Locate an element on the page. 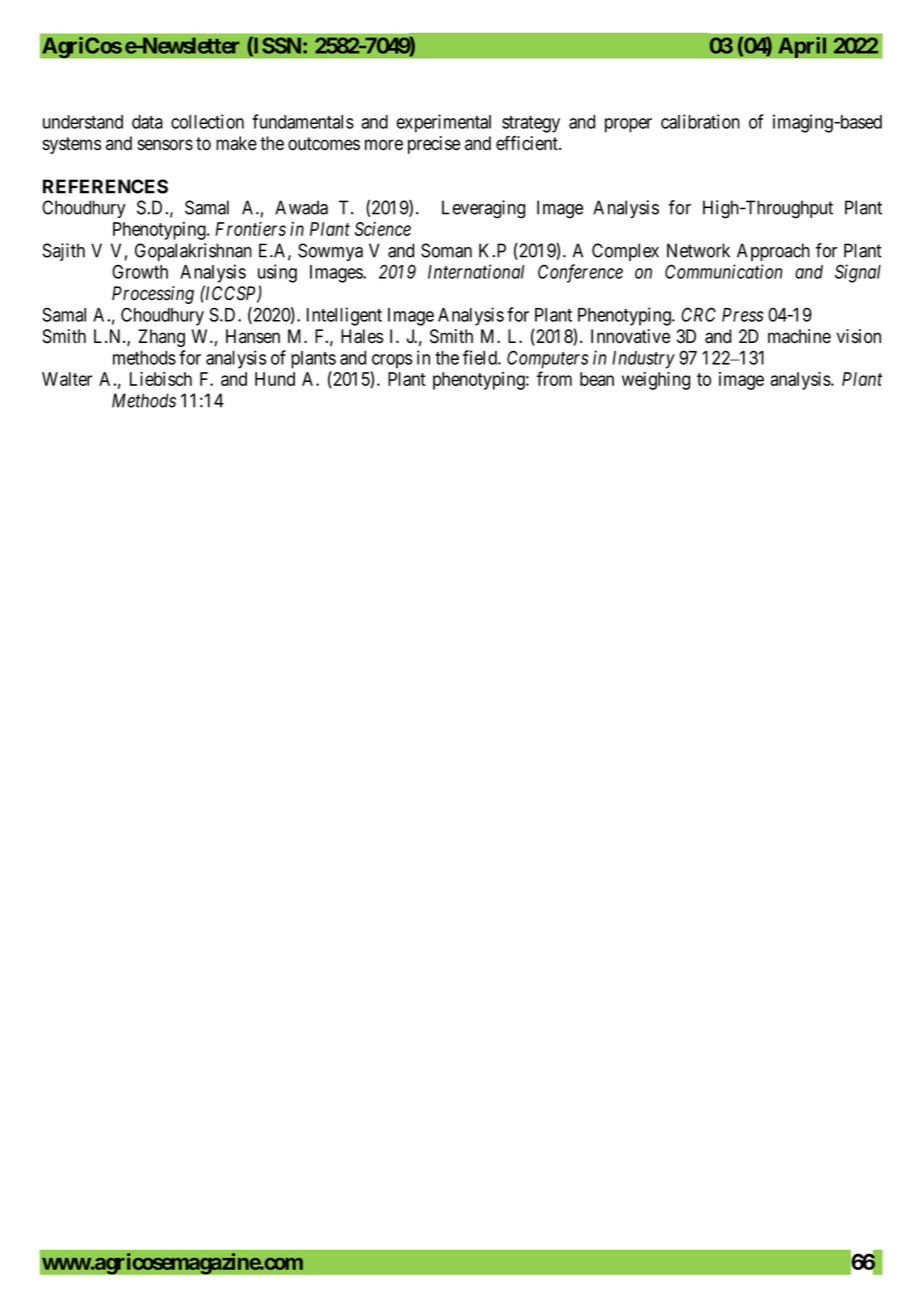 The height and width of the page is (1308, 924). Processing is located at coordinates (153, 295).
